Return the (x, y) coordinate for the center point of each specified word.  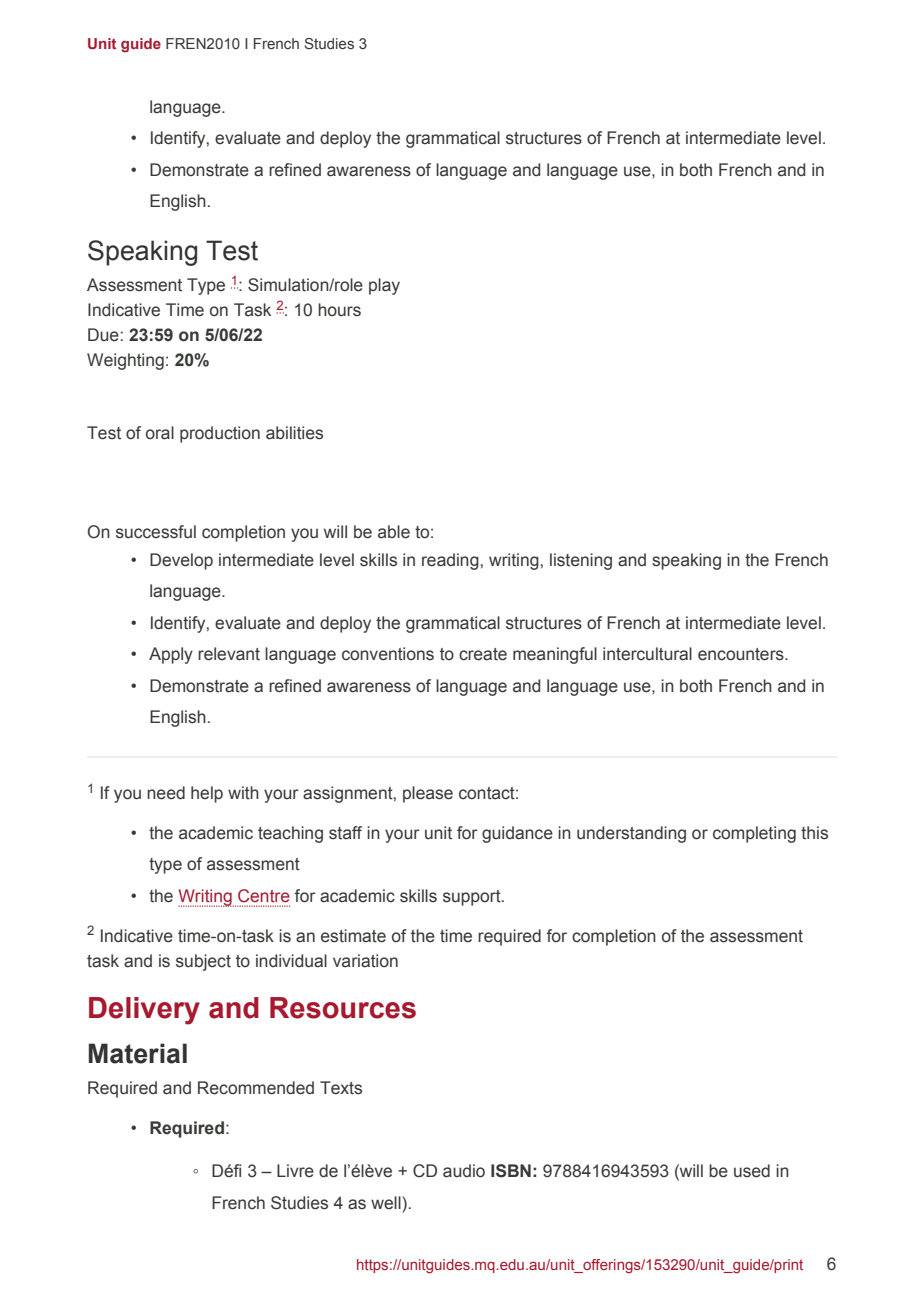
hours (339, 310)
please (428, 794)
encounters (742, 654)
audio (464, 1171)
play (384, 286)
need (166, 793)
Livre (295, 1171)
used (752, 1171)
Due (103, 335)
